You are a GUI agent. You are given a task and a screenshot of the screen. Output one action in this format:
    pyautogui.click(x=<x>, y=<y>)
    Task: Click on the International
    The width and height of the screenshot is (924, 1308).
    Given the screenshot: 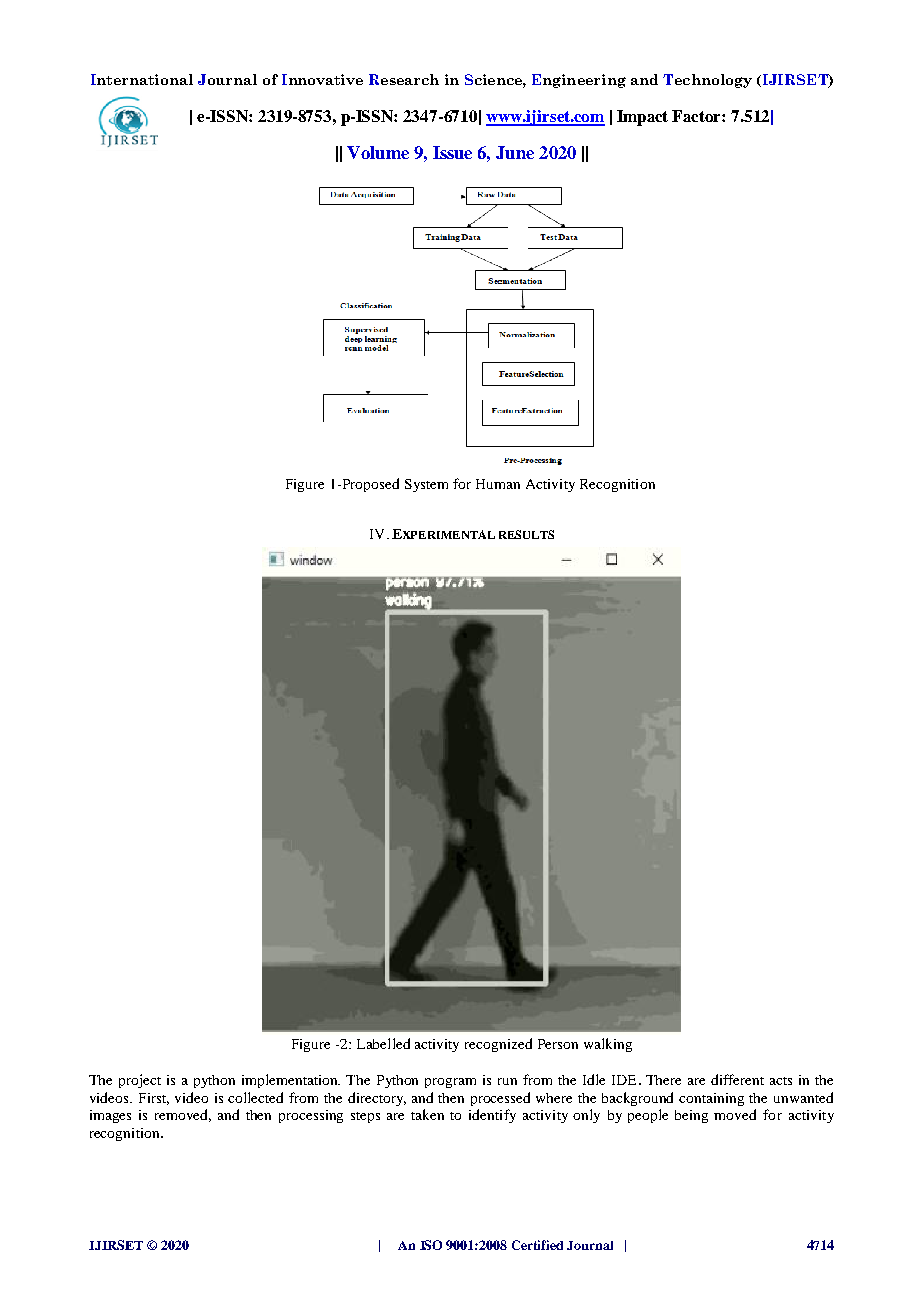 What is the action you would take?
    pyautogui.click(x=142, y=79)
